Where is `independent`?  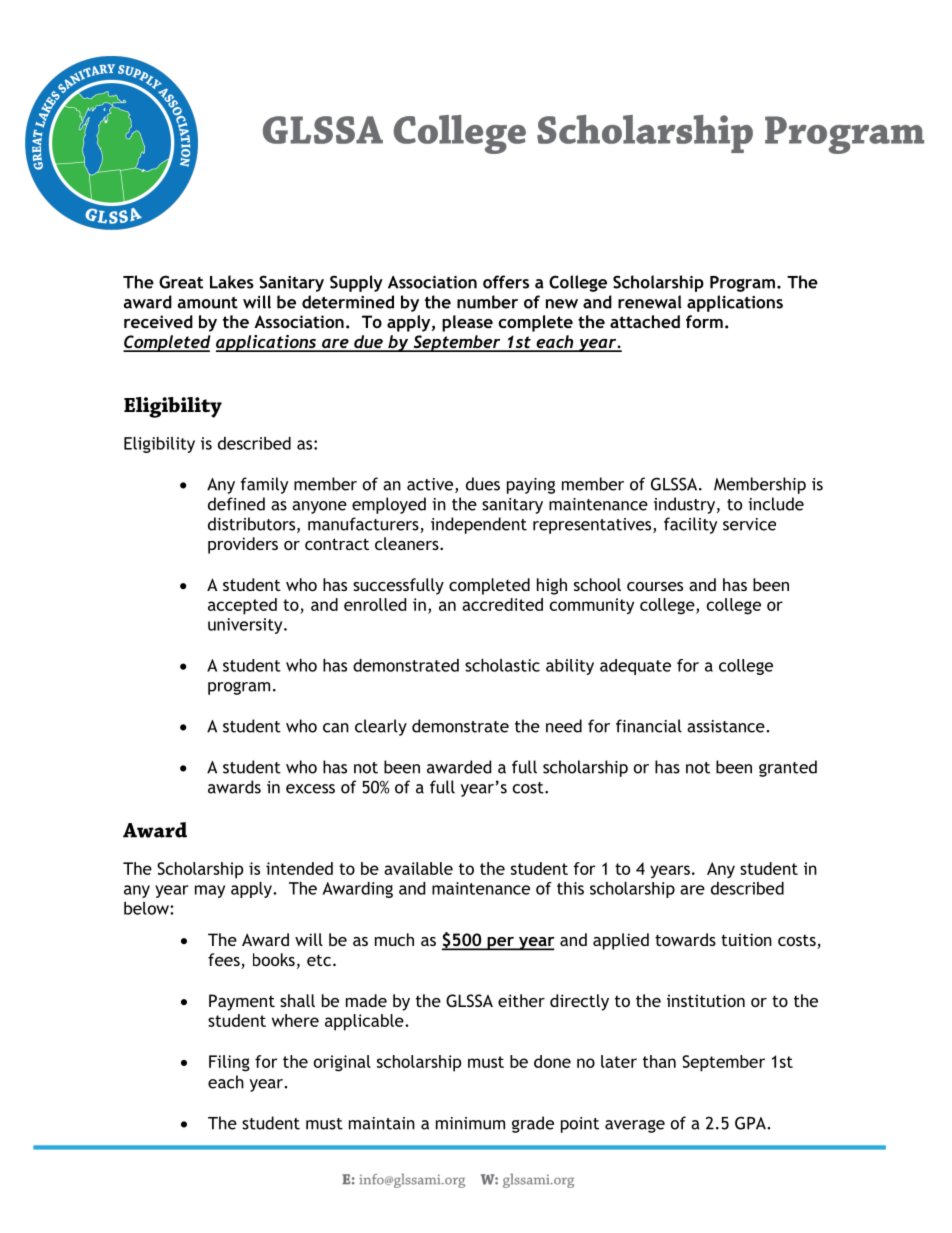
independent is located at coordinates (479, 525).
